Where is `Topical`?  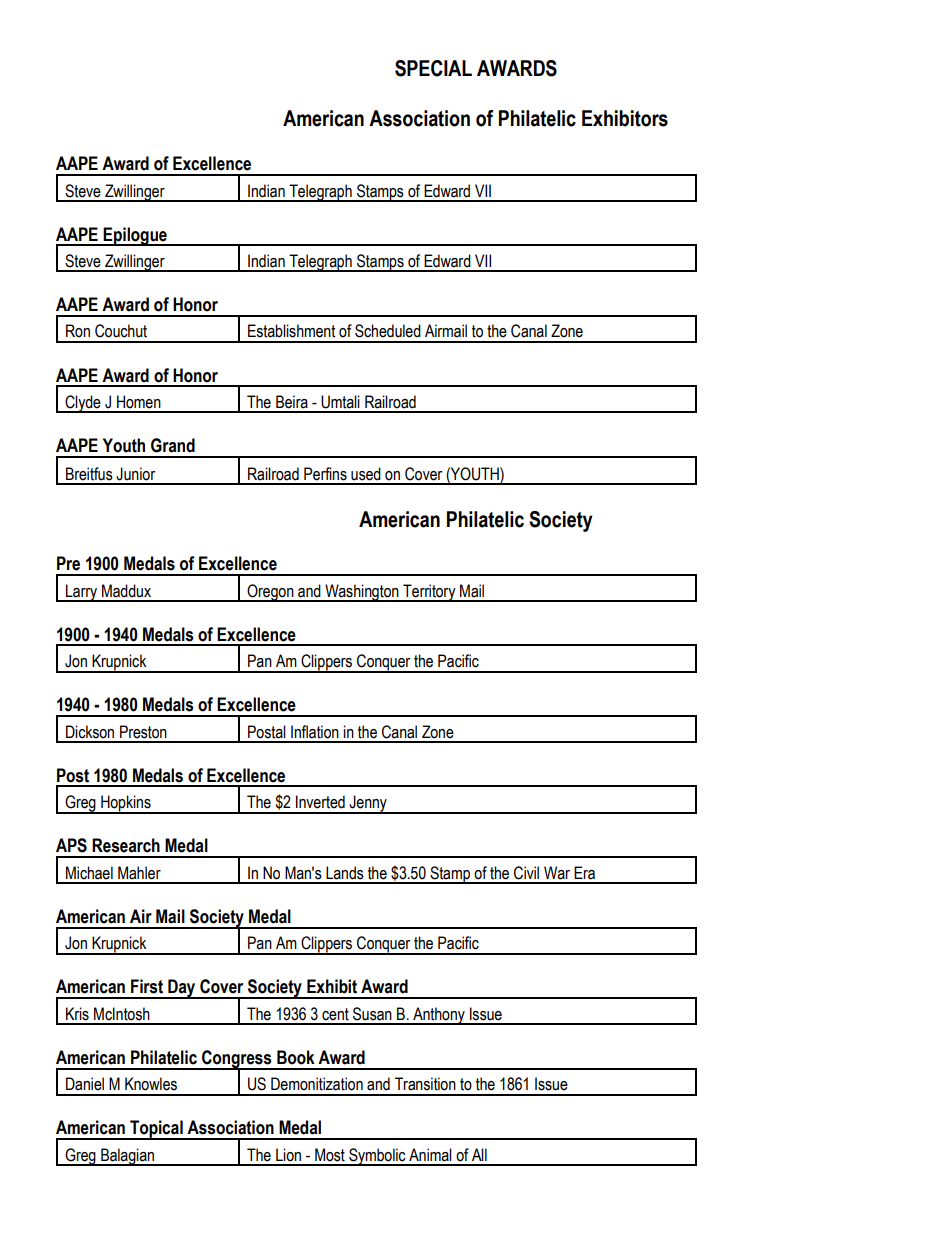 Topical is located at coordinates (156, 1130).
